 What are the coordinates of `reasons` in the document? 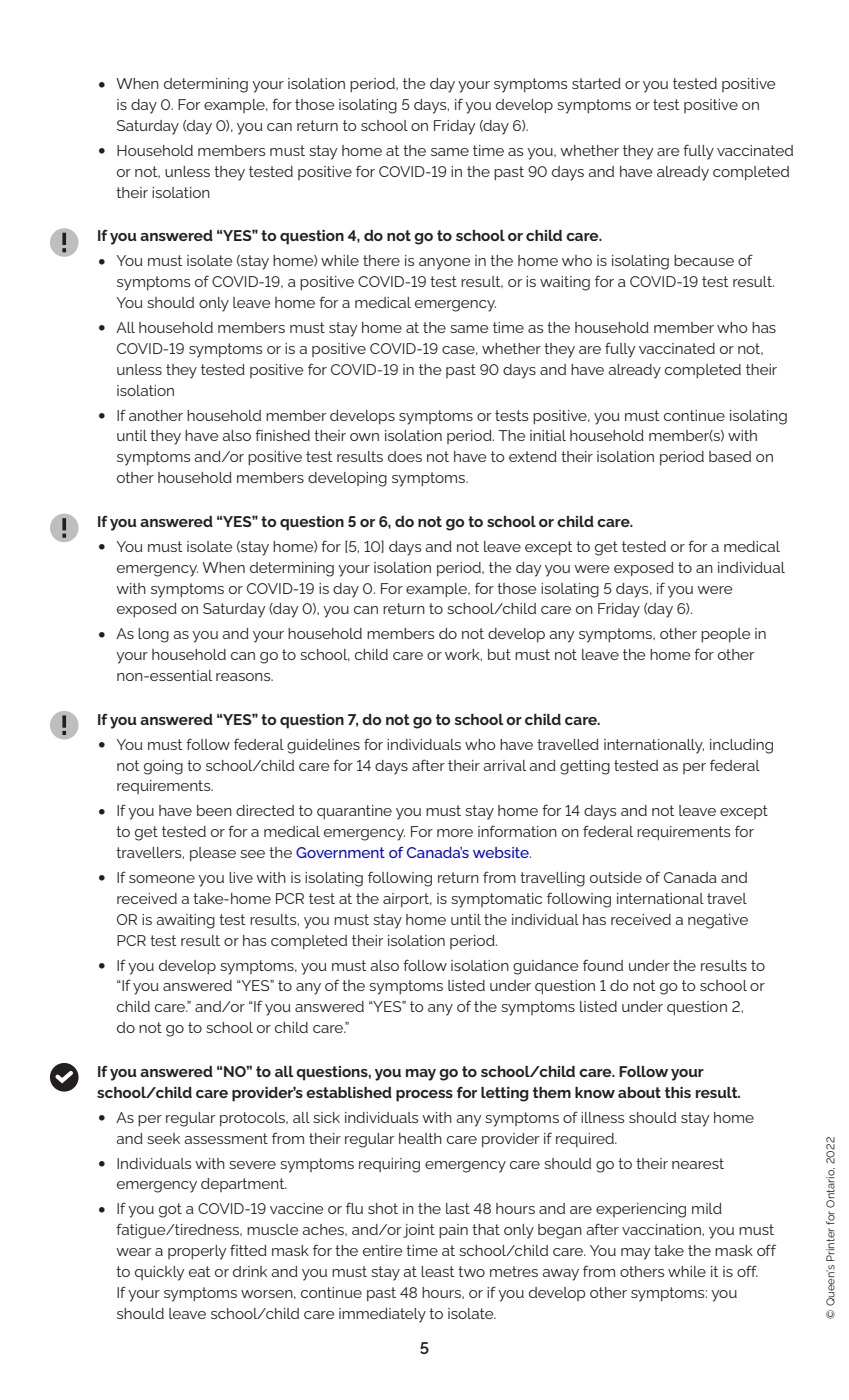 It's located at (244, 677).
